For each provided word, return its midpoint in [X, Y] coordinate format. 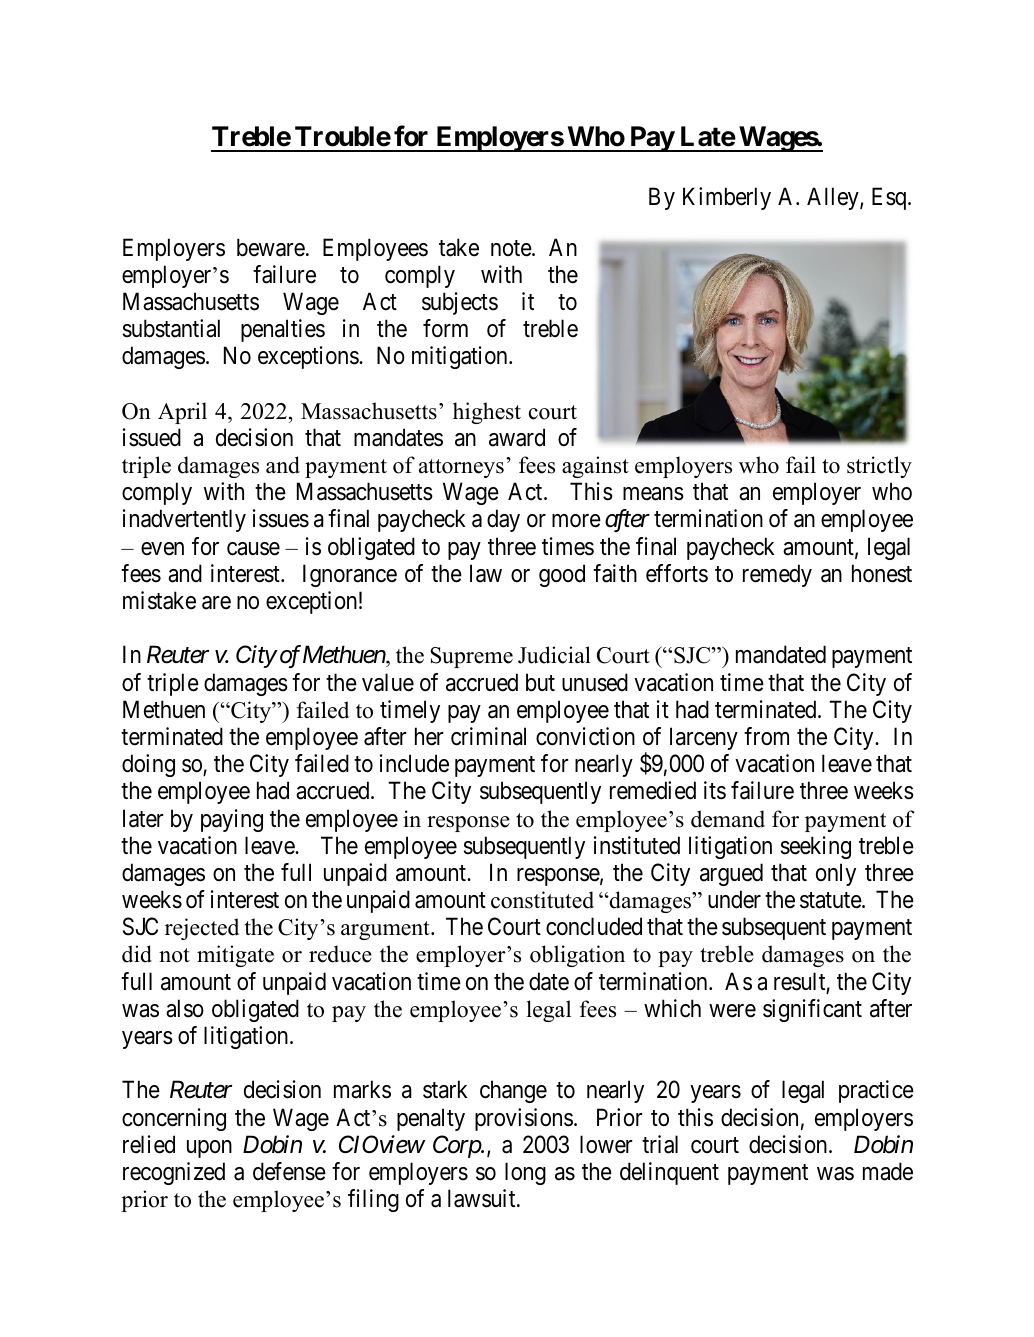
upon [209, 1149]
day [503, 520]
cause [253, 549]
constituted [542, 900]
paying [232, 820]
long [525, 1173]
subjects [460, 303]
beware [271, 247]
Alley [834, 198]
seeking [816, 847]
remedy [777, 575]
